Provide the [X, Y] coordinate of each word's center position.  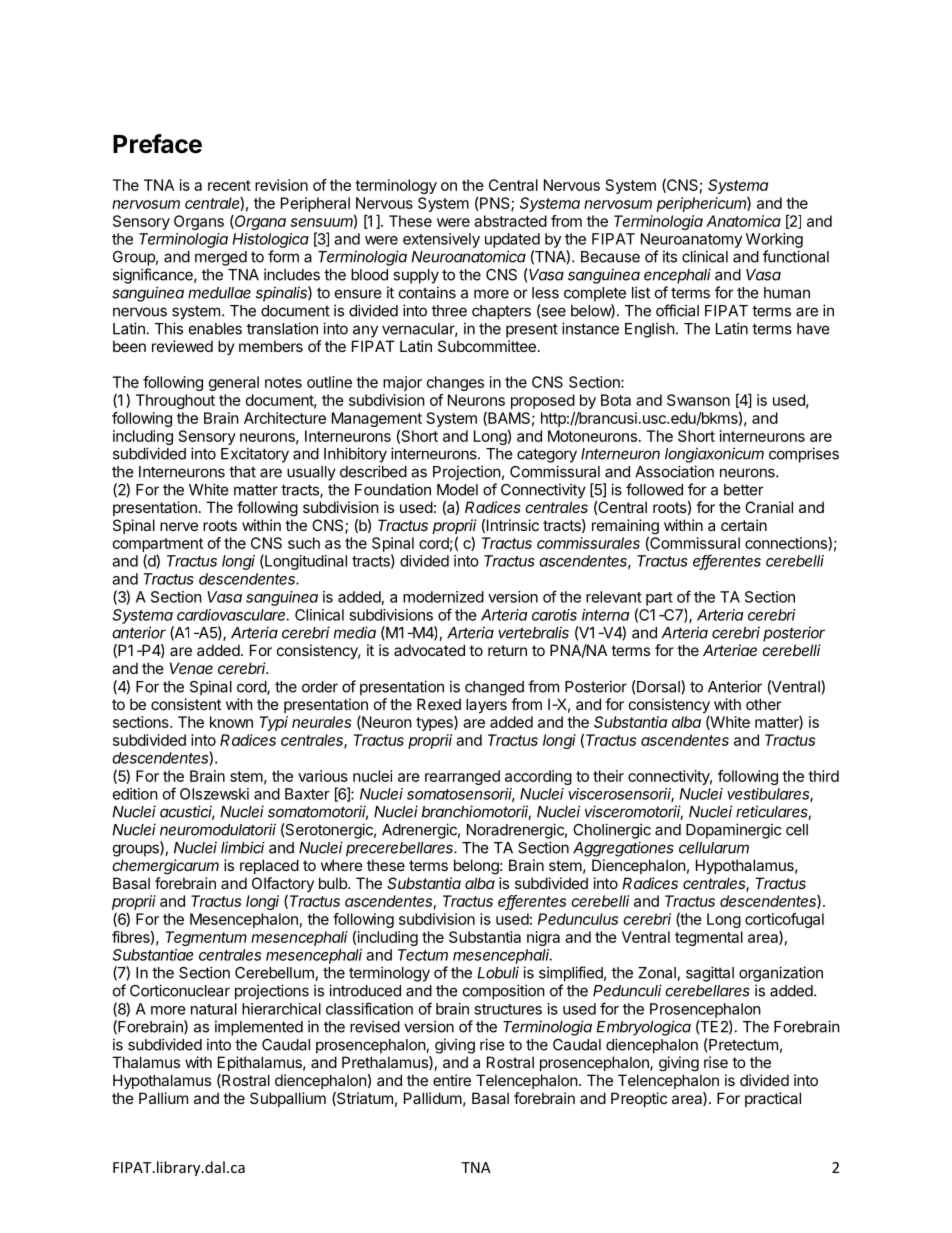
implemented [259, 1028]
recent [229, 185]
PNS [495, 204]
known [231, 722]
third [823, 776]
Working [774, 240]
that [242, 472]
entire [452, 1080]
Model [457, 490]
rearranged [462, 777]
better [744, 490]
